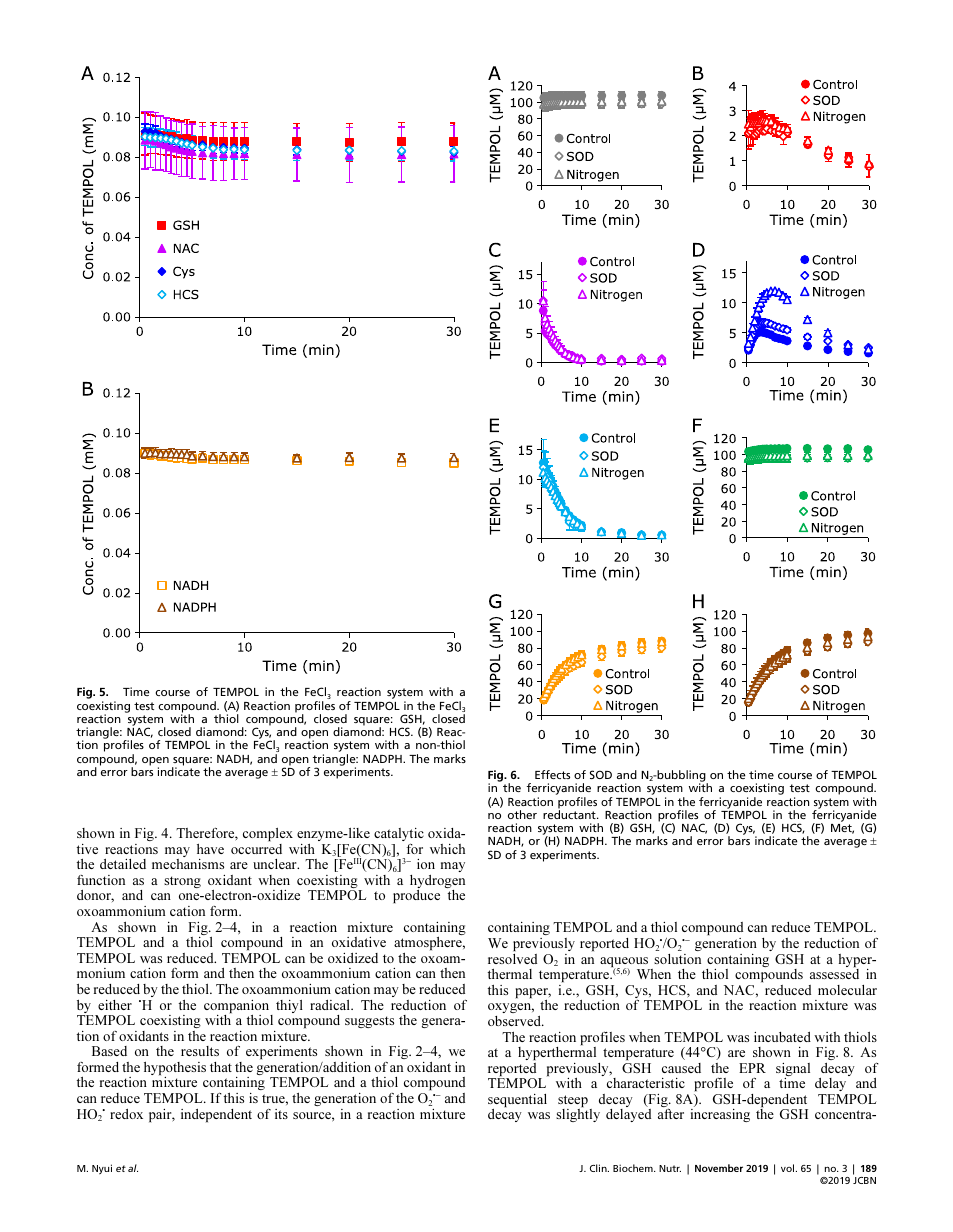 Image resolution: width=953 pixels, height=1232 pixels. Describe the element at coordinates (515, 1021) in the image. I see `observed` at that location.
